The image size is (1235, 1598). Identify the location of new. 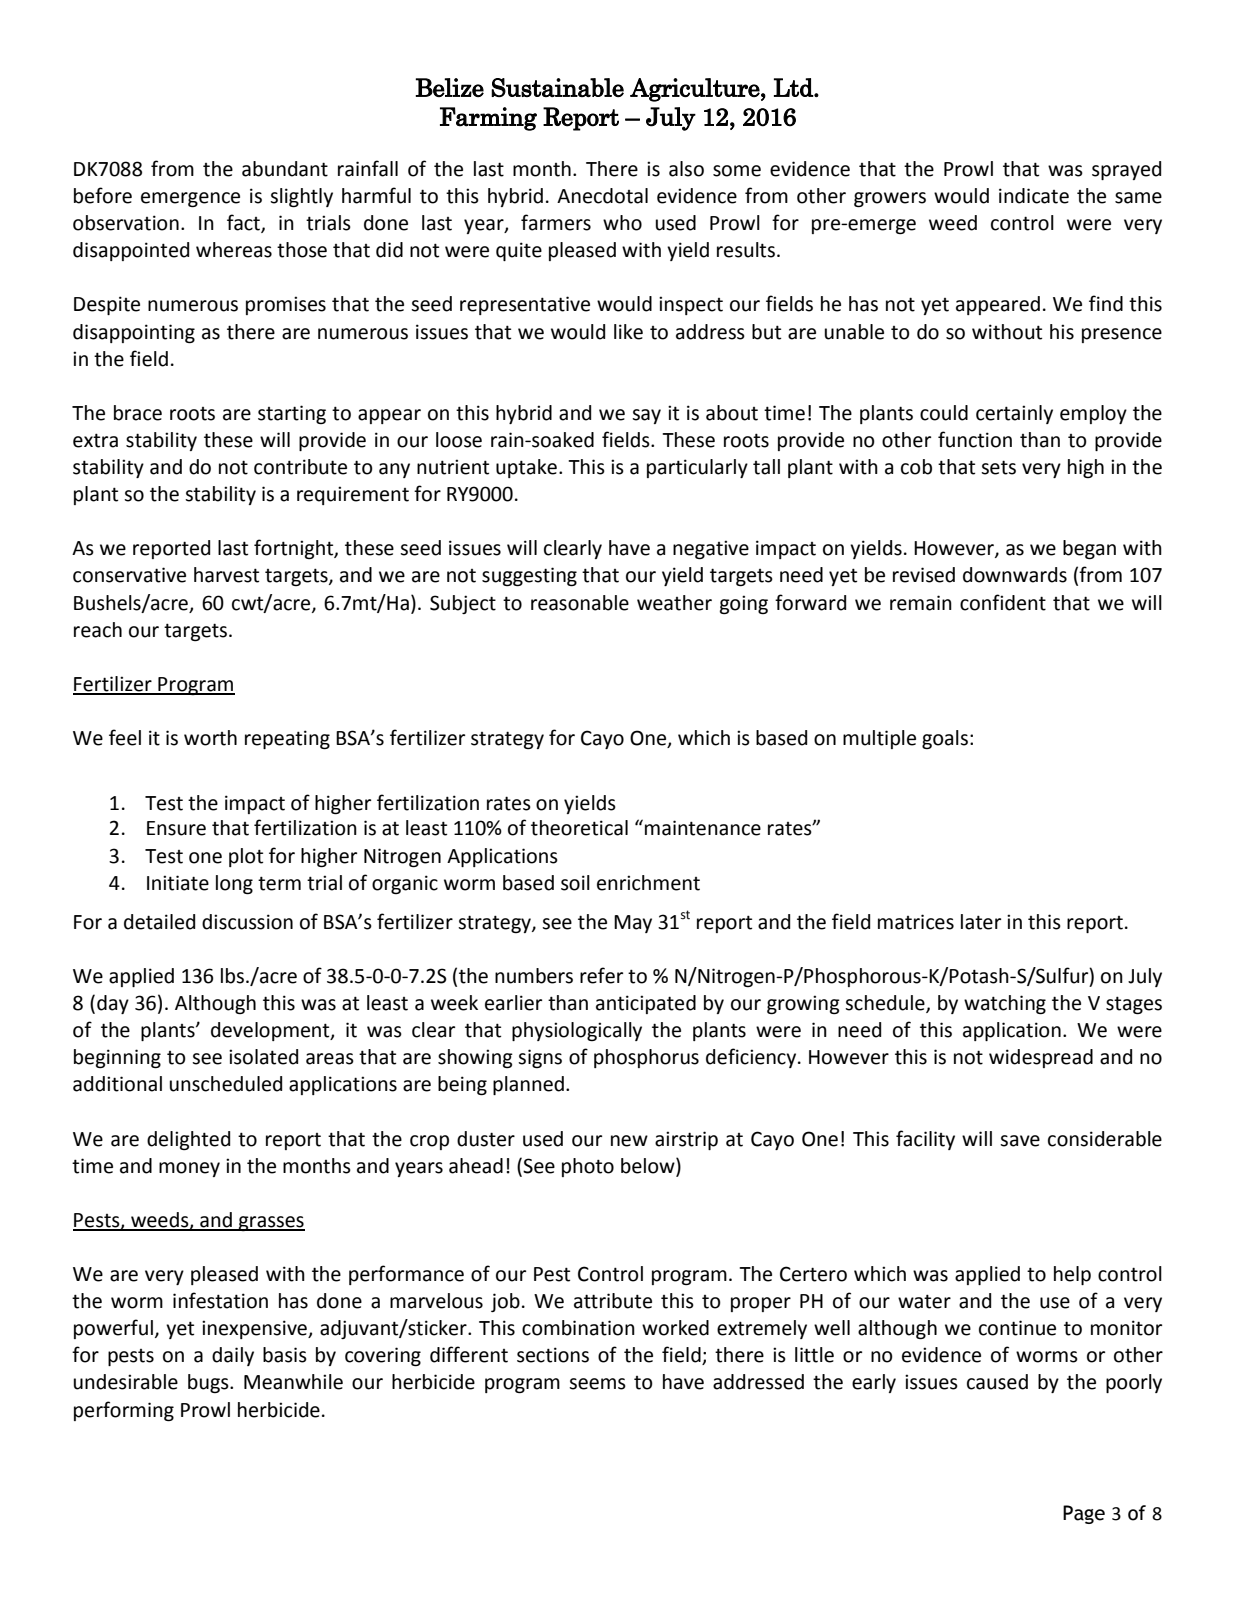
(629, 1141).
